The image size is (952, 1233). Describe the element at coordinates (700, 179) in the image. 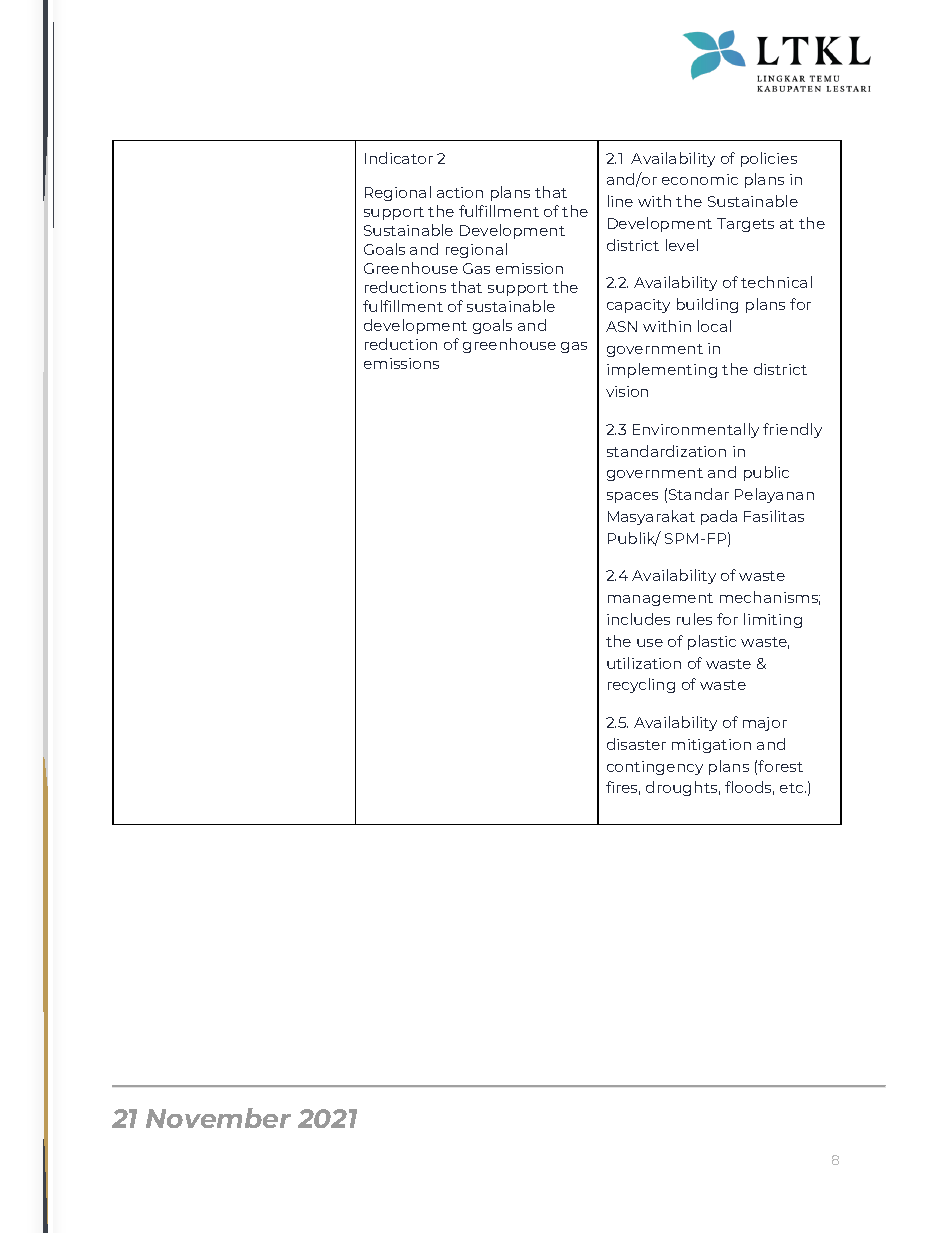

I see `economic` at that location.
